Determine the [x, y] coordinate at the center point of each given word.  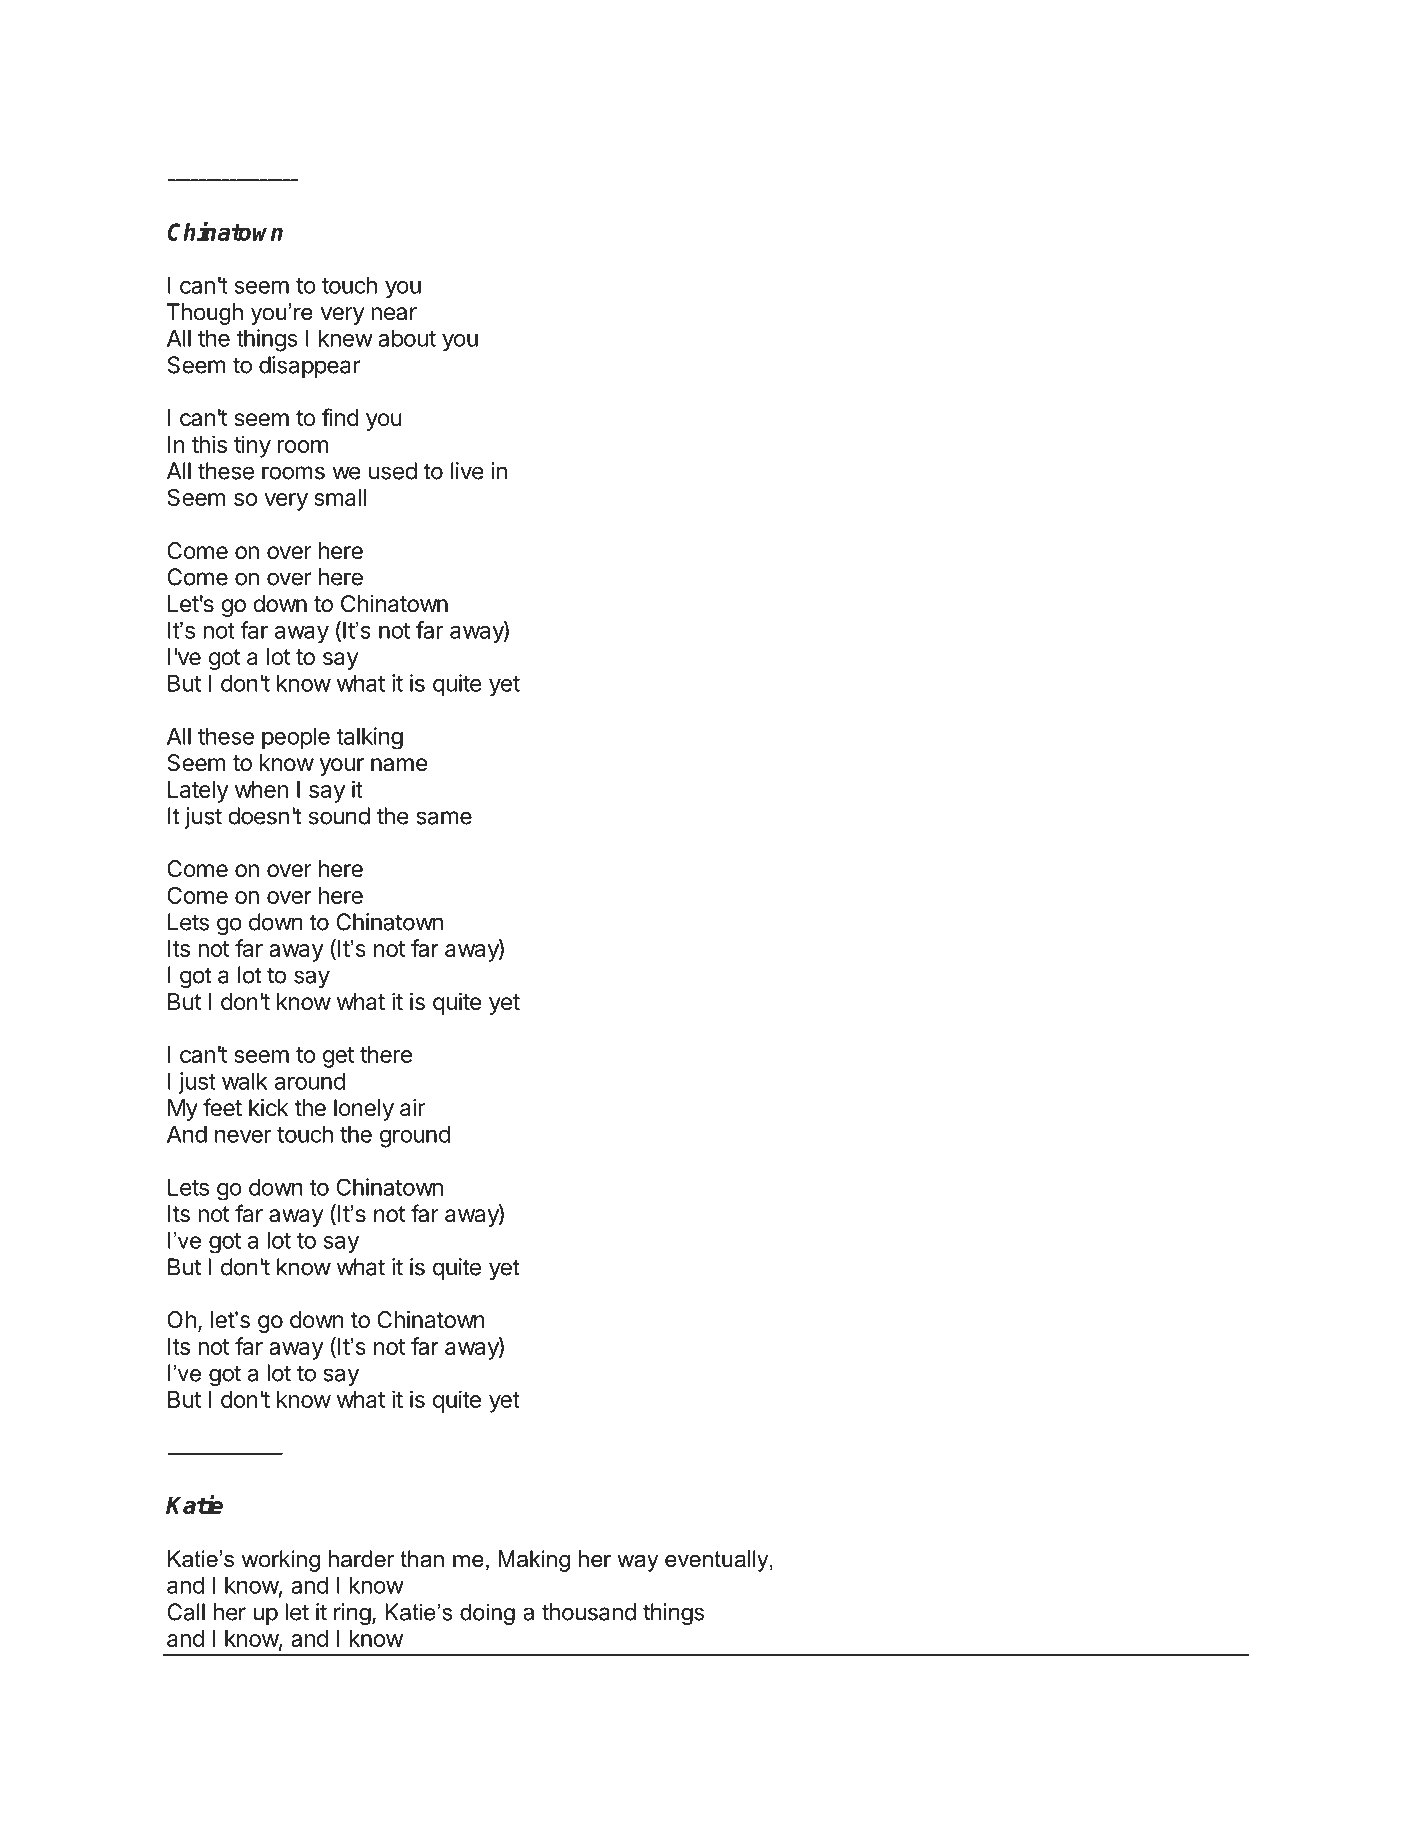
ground [415, 1136]
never [243, 1136]
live [467, 471]
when [261, 789]
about [407, 338]
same [444, 818]
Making [534, 1561]
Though [204, 314]
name [399, 765]
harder [362, 1559]
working [281, 1561]
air [412, 1108]
